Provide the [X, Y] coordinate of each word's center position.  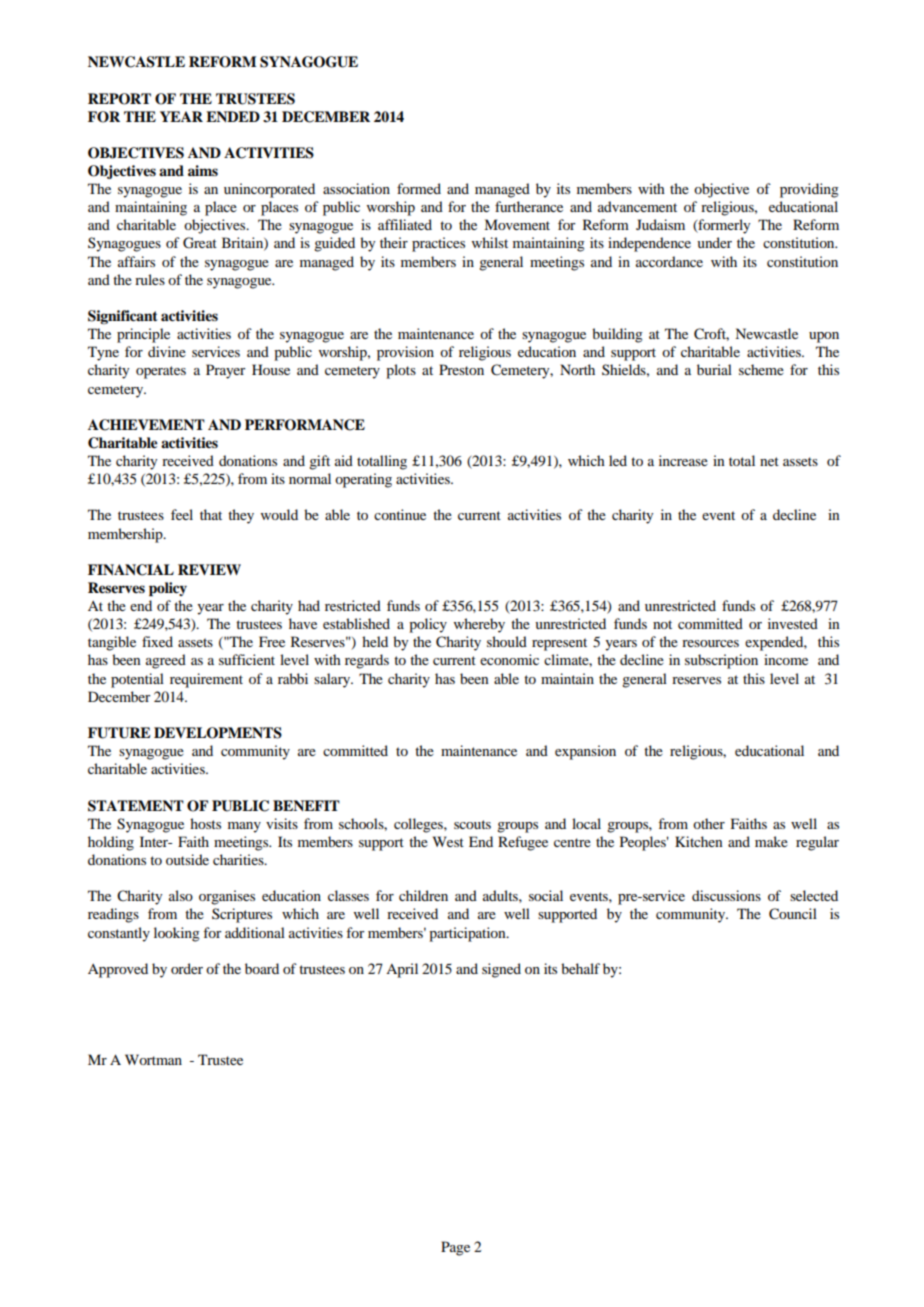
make [771, 841]
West [448, 841]
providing [809, 190]
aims [203, 170]
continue [400, 514]
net [769, 461]
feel [182, 514]
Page [455, 1248]
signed [501, 970]
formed [419, 188]
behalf [580, 968]
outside [187, 859]
